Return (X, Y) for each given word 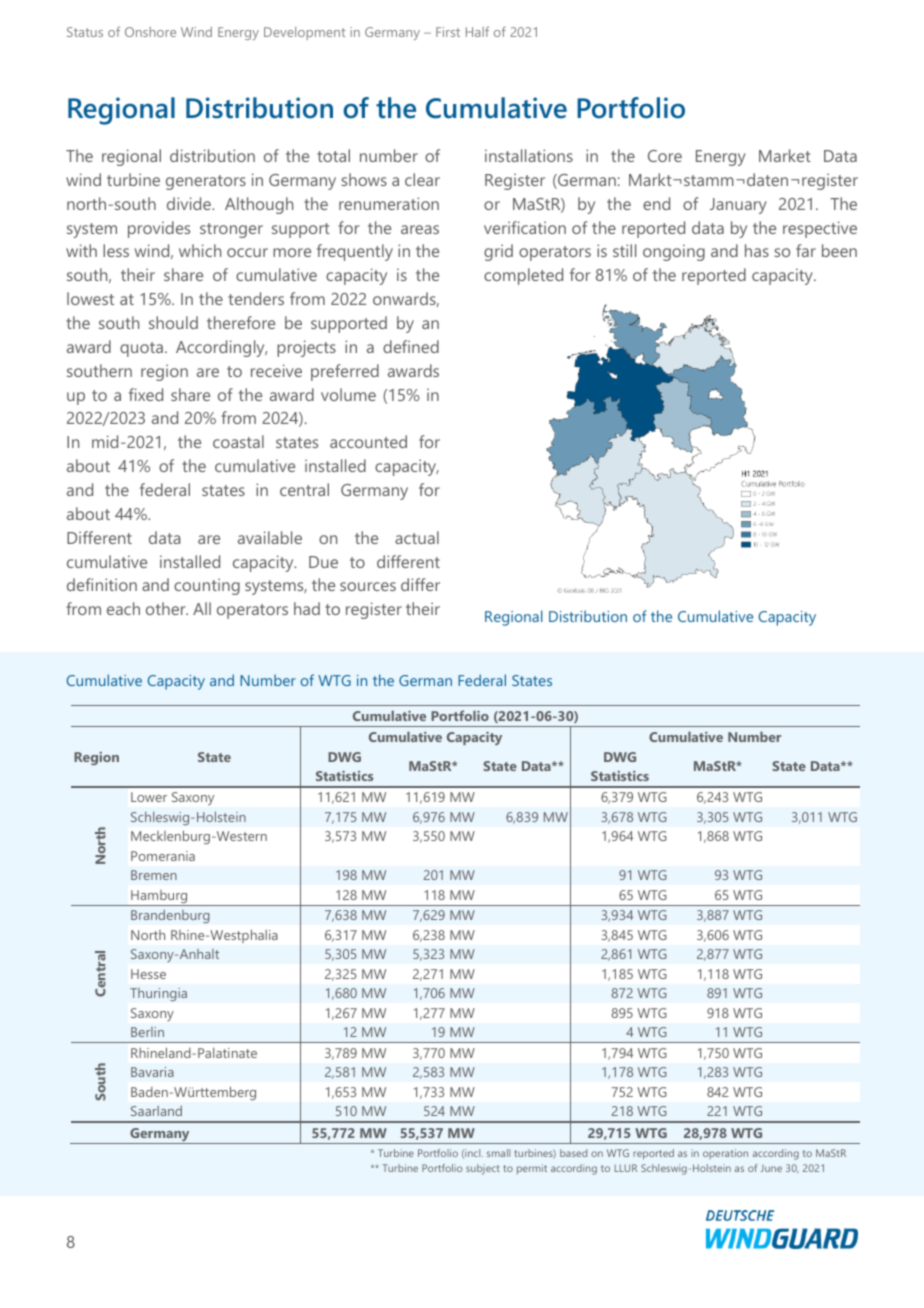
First (448, 32)
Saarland (156, 1111)
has (757, 250)
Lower (149, 797)
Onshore (150, 32)
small (498, 1153)
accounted (368, 441)
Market (785, 155)
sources (368, 586)
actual (417, 537)
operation (725, 1154)
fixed (146, 394)
